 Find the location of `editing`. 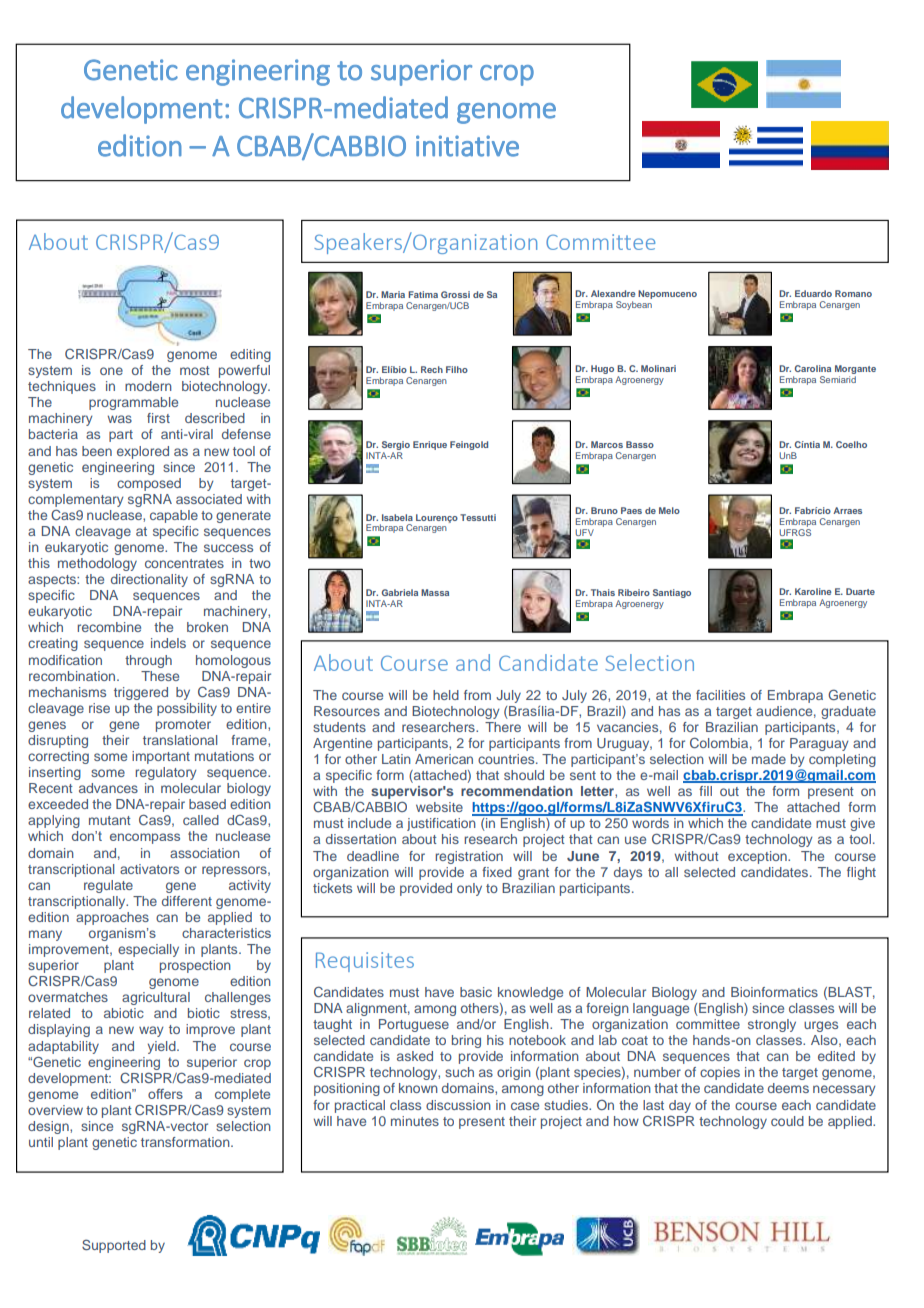

editing is located at coordinates (250, 355).
